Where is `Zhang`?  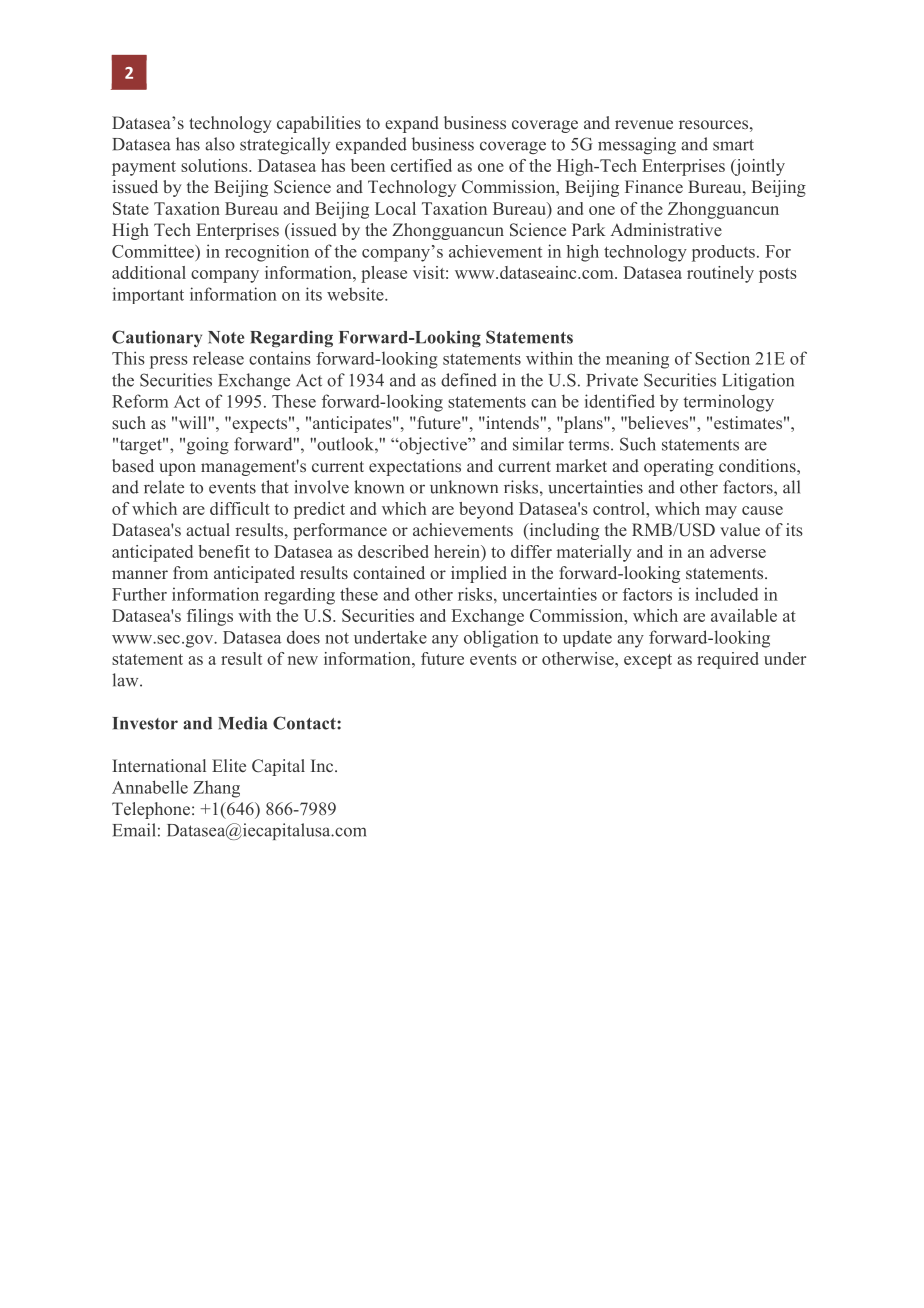 Zhang is located at coordinates (216, 789).
